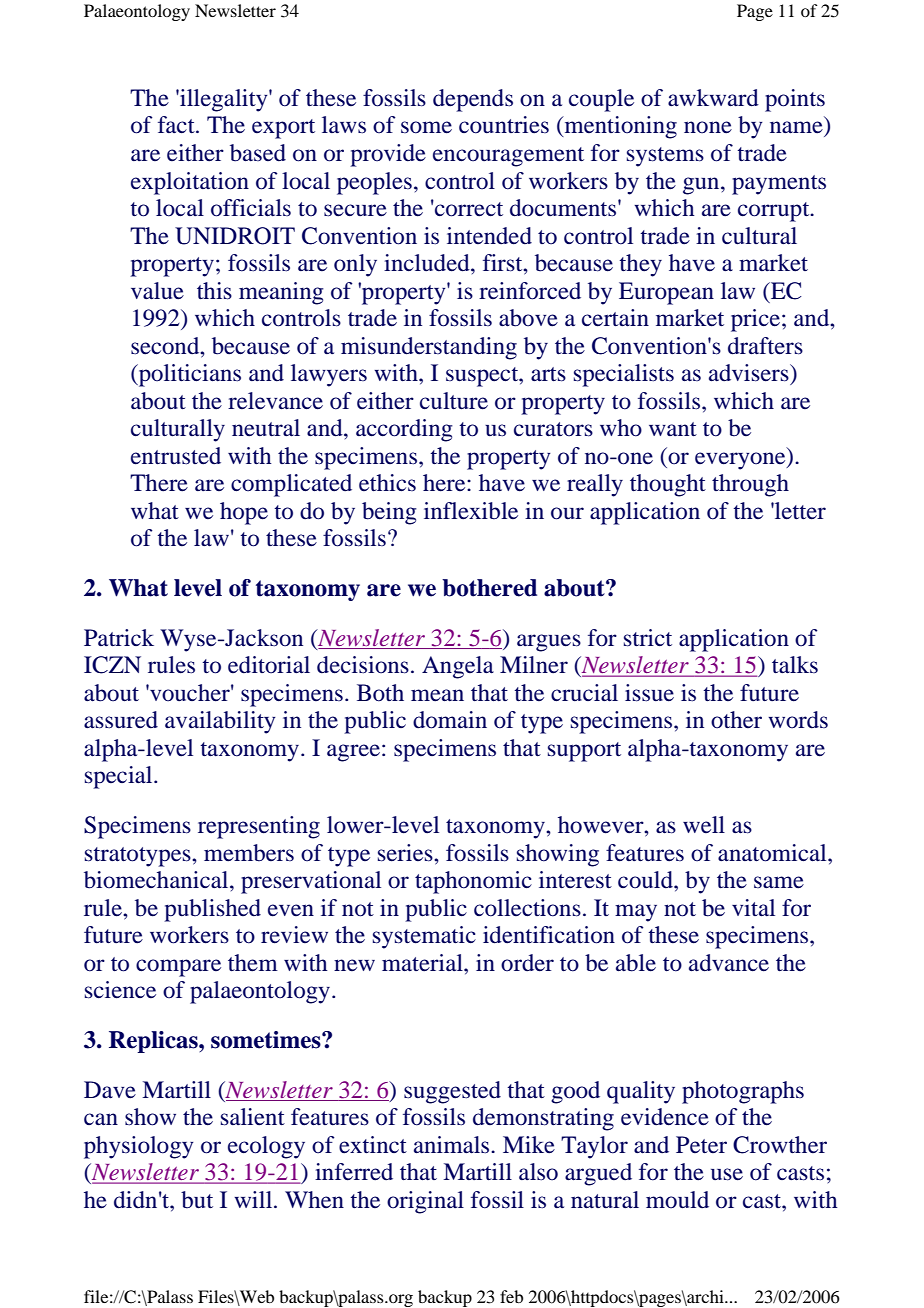 This screenshot has height=1308, width=924. Describe the element at coordinates (649, 693) in the screenshot. I see `issue` at that location.
